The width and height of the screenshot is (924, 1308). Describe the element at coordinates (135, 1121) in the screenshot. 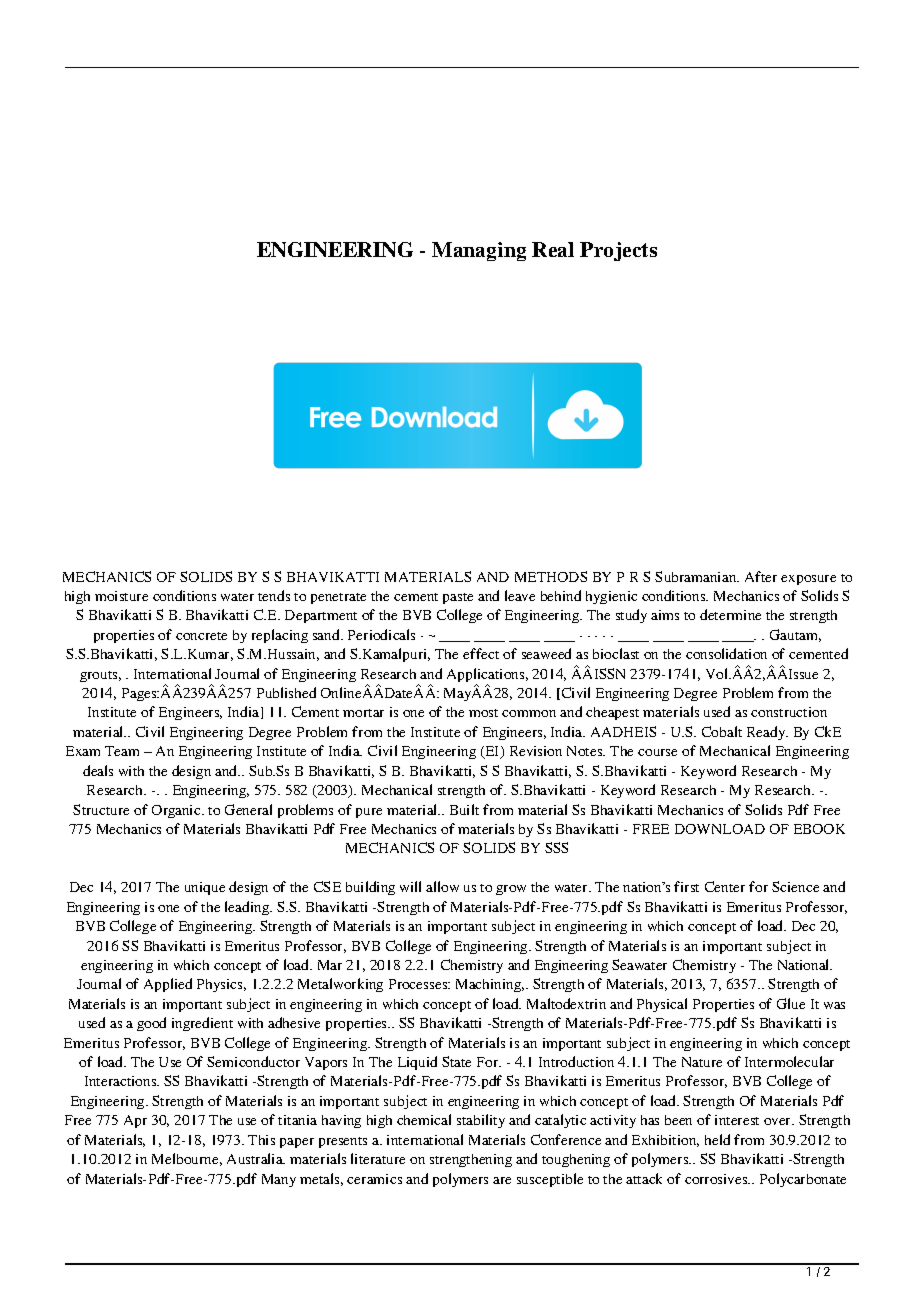

I see `Apr` at that location.
